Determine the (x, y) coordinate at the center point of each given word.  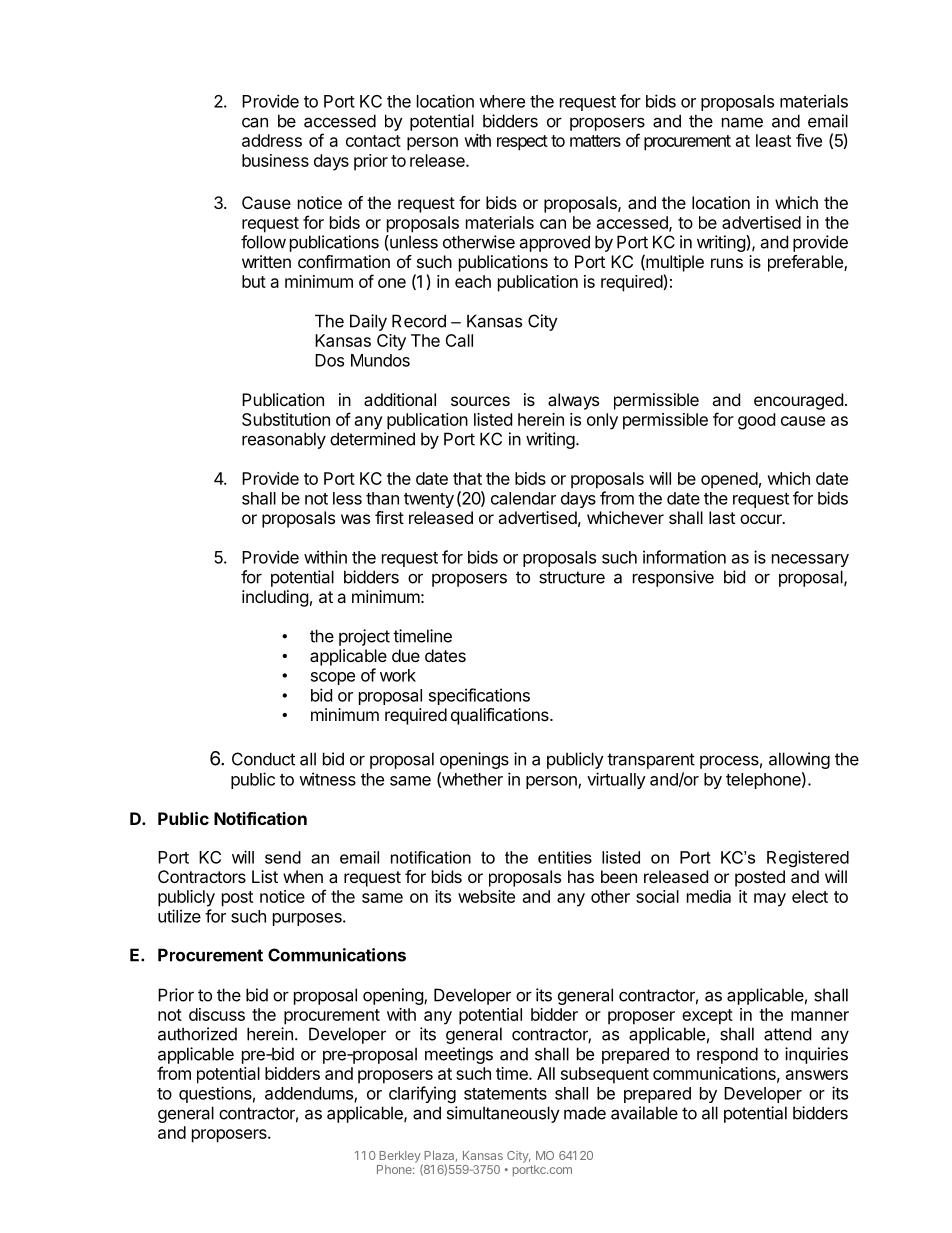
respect (522, 143)
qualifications (501, 716)
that (467, 478)
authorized (197, 1034)
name (742, 122)
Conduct (263, 759)
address (272, 140)
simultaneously (503, 1114)
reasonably (284, 440)
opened (729, 480)
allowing (799, 760)
